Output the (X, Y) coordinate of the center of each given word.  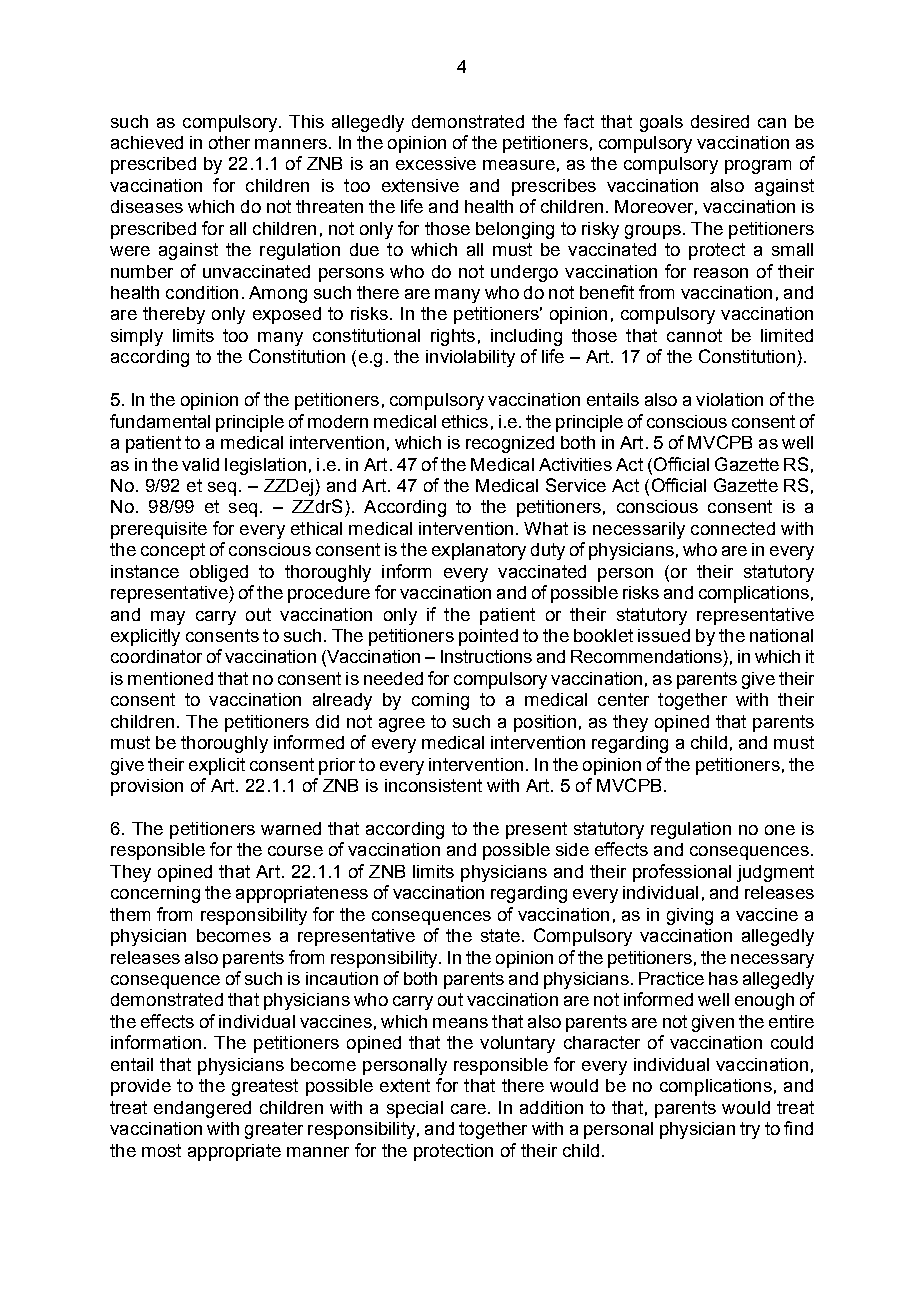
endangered (202, 1109)
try (750, 1130)
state (500, 935)
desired (720, 121)
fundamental (160, 421)
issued (664, 635)
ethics (465, 421)
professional (682, 873)
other (229, 142)
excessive (436, 163)
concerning (155, 894)
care (468, 1109)
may (168, 618)
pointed (488, 637)
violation (729, 399)
